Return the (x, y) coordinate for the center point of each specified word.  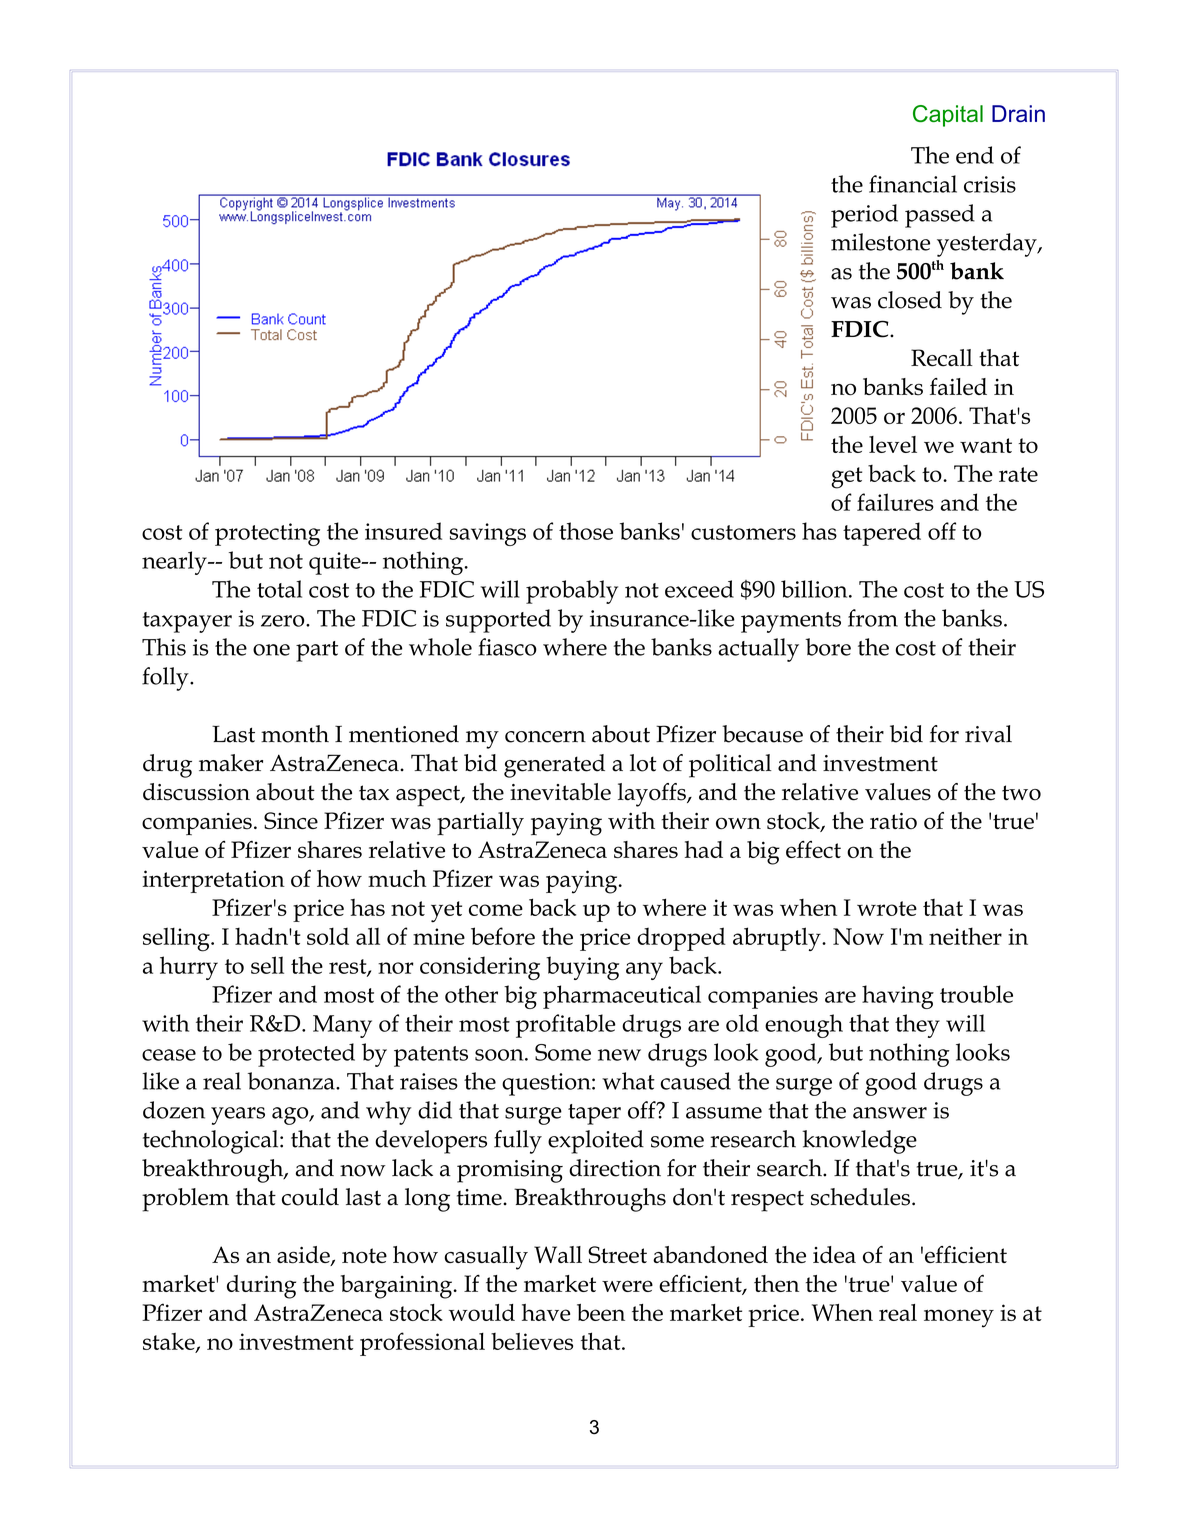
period (864, 216)
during (261, 1287)
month (295, 734)
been (601, 1312)
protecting (267, 534)
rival (988, 734)
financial (913, 184)
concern (545, 737)
